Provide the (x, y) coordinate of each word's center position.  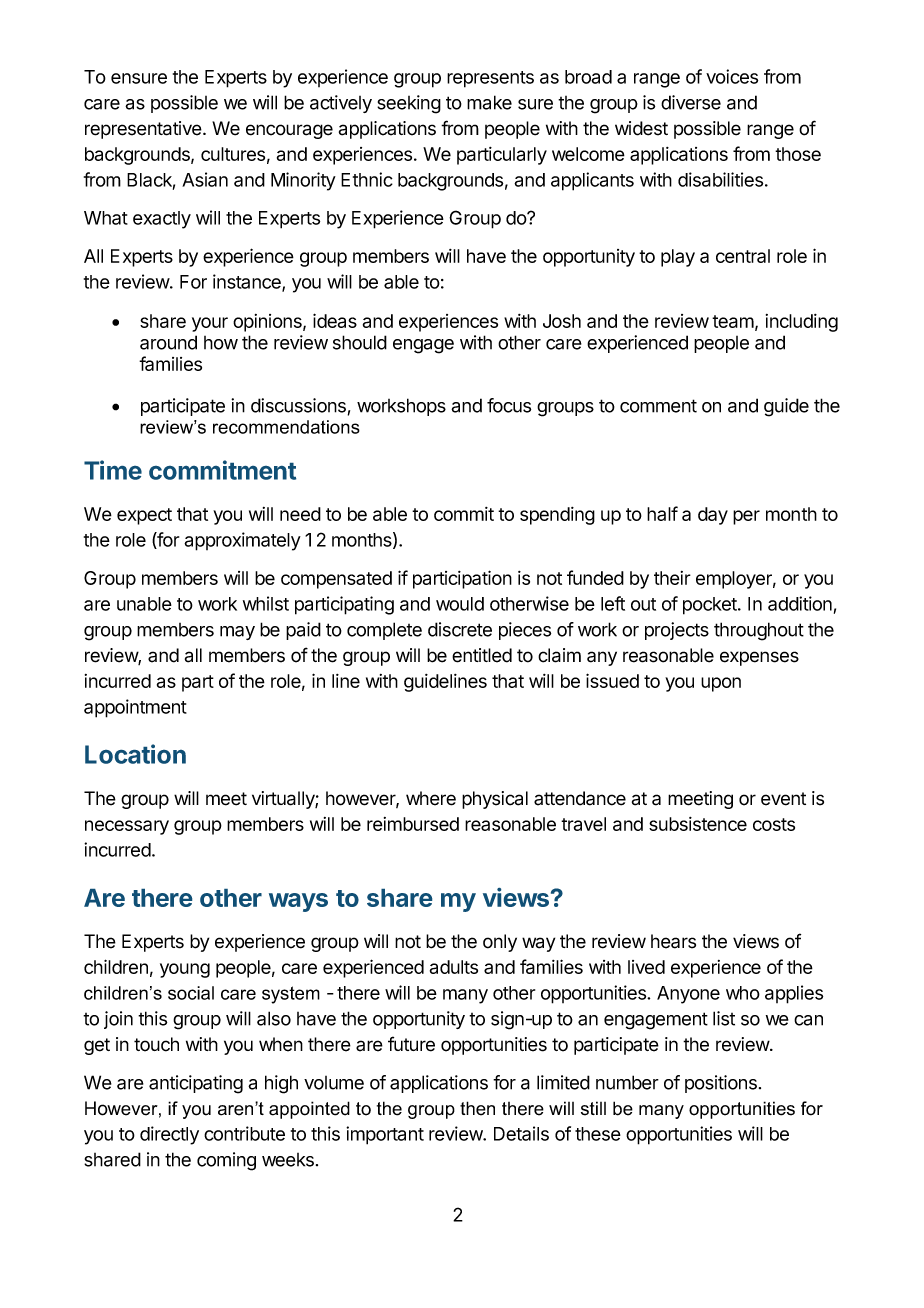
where (431, 798)
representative (143, 130)
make (489, 102)
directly (169, 1135)
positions (721, 1084)
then (477, 1108)
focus (509, 405)
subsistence (698, 824)
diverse (691, 102)
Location (135, 754)
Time (113, 470)
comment (658, 406)
